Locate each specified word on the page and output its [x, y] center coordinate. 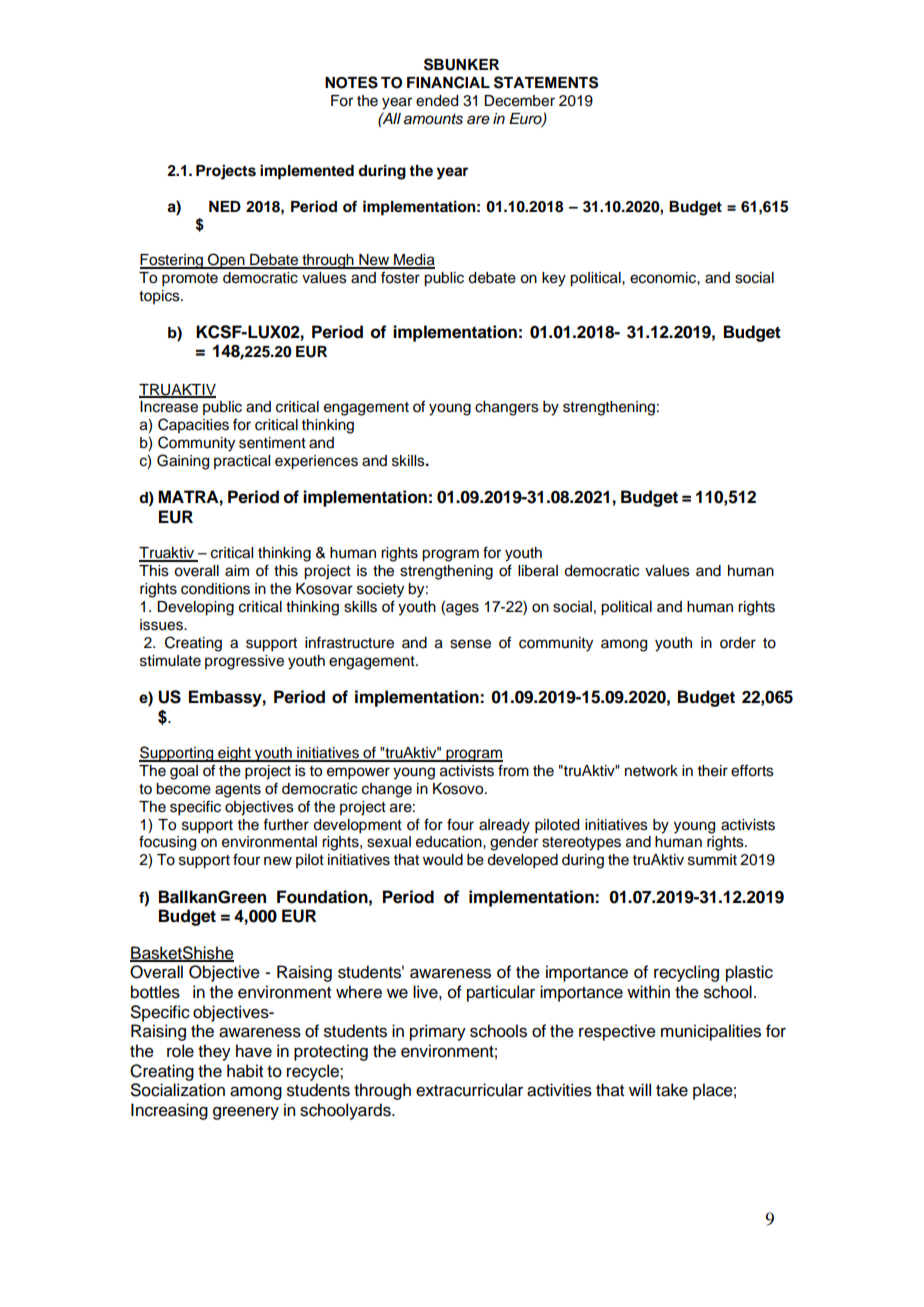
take [672, 1090]
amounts [433, 119]
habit [245, 1071]
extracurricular [469, 1090]
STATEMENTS [546, 82]
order [738, 643]
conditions [215, 589]
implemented [307, 172]
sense [470, 644]
